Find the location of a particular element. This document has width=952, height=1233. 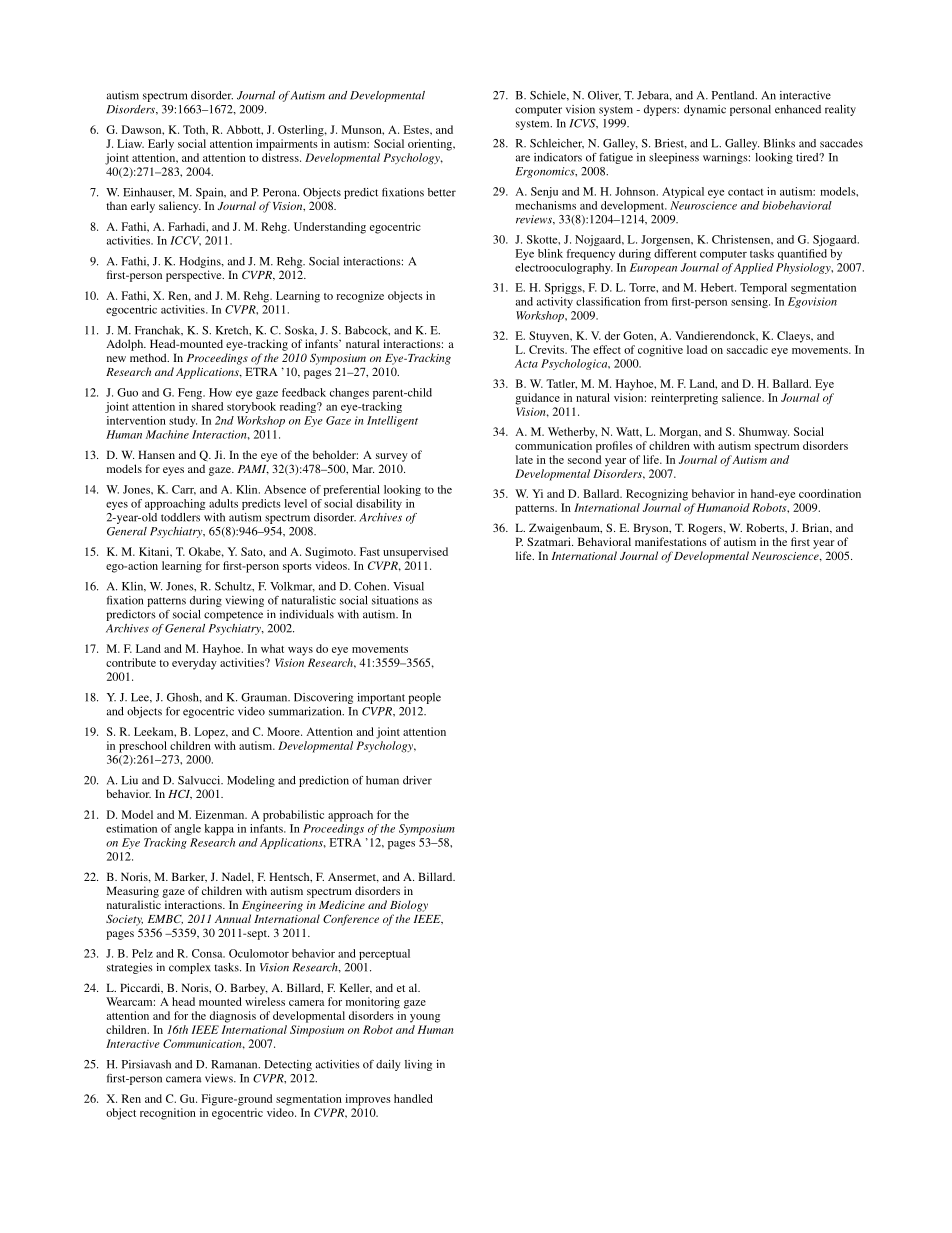

indicators is located at coordinates (558, 157).
